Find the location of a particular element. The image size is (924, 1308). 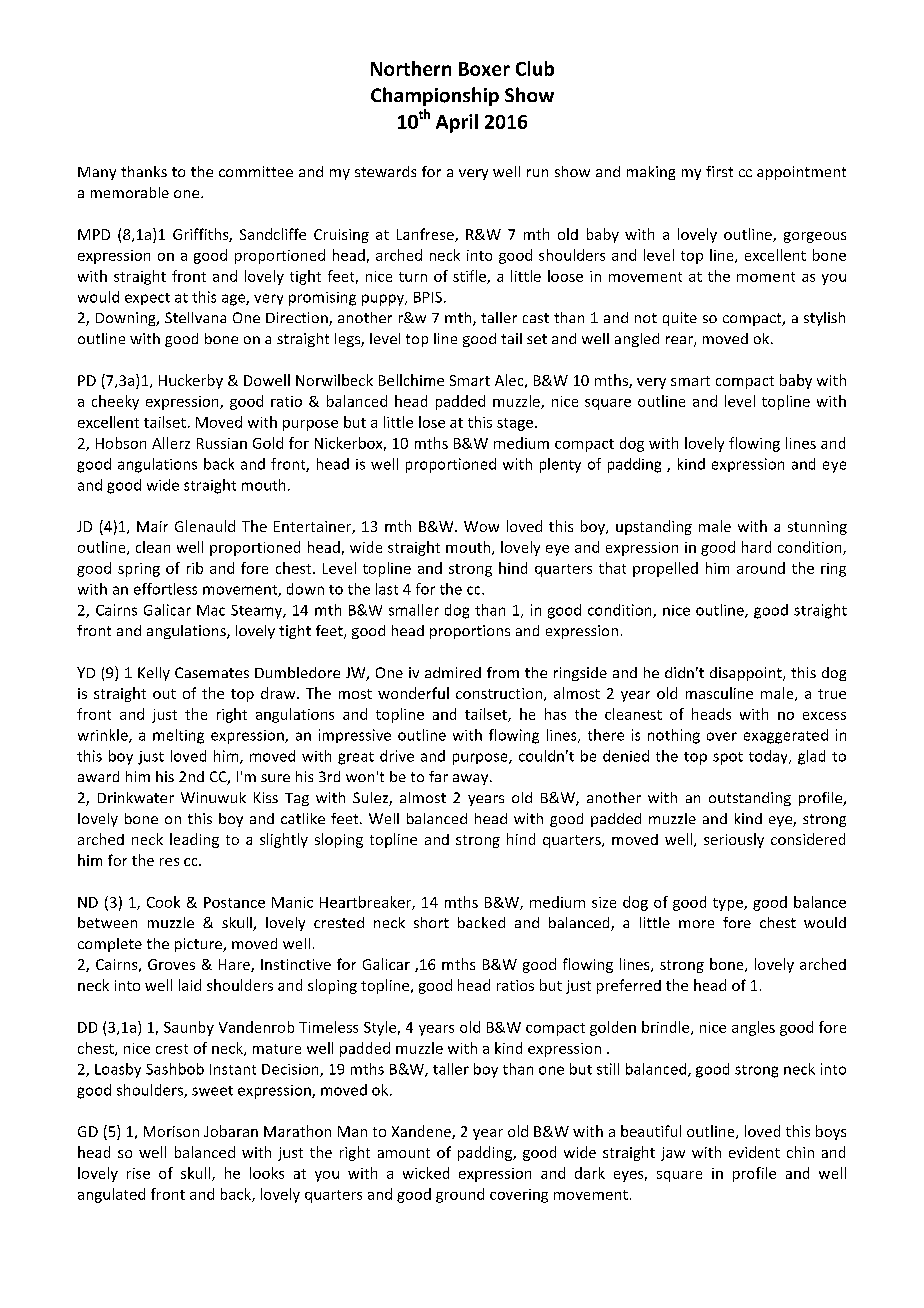

proportions is located at coordinates (470, 632).
